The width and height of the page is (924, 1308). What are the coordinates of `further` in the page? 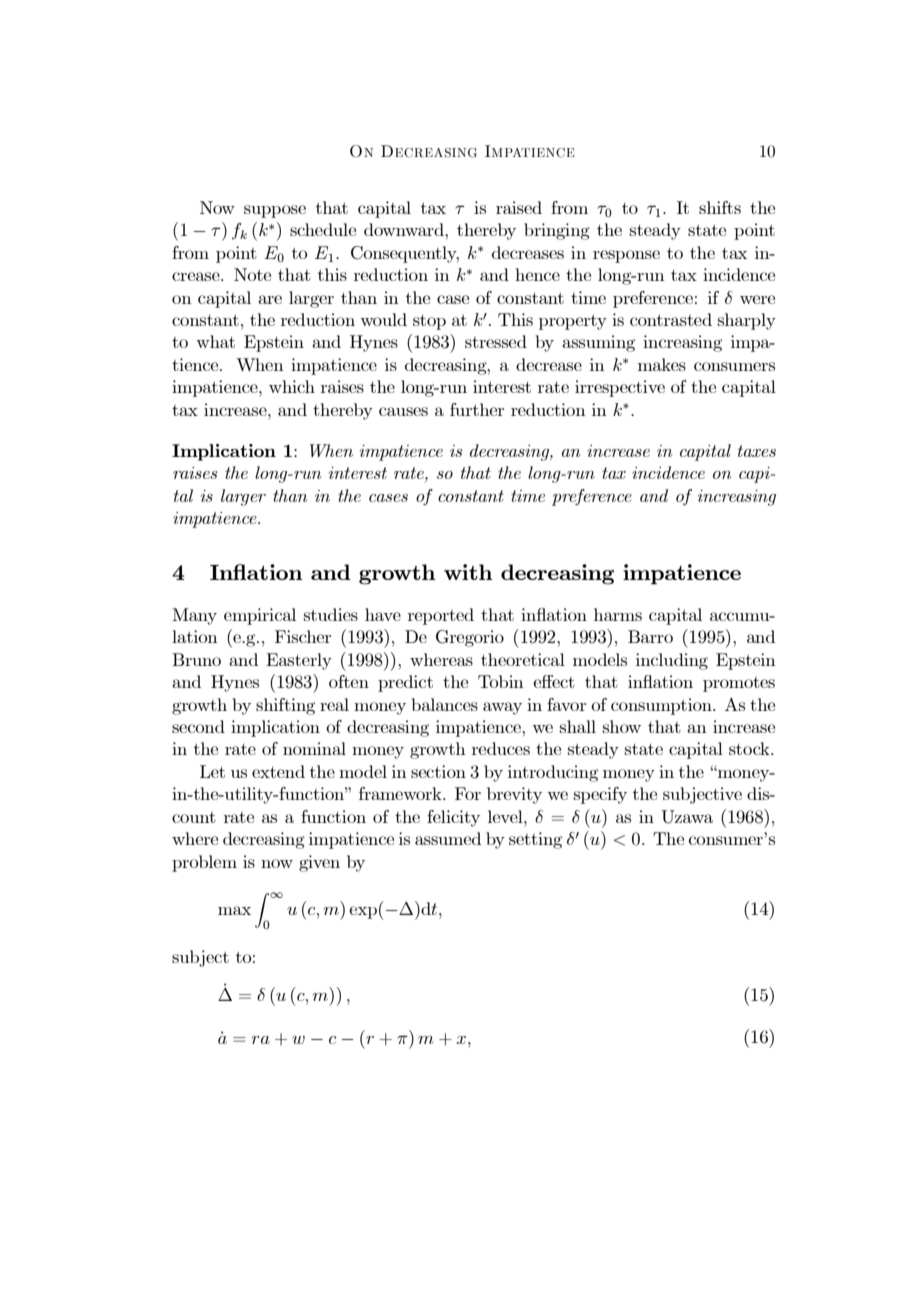 It's located at (477, 409).
